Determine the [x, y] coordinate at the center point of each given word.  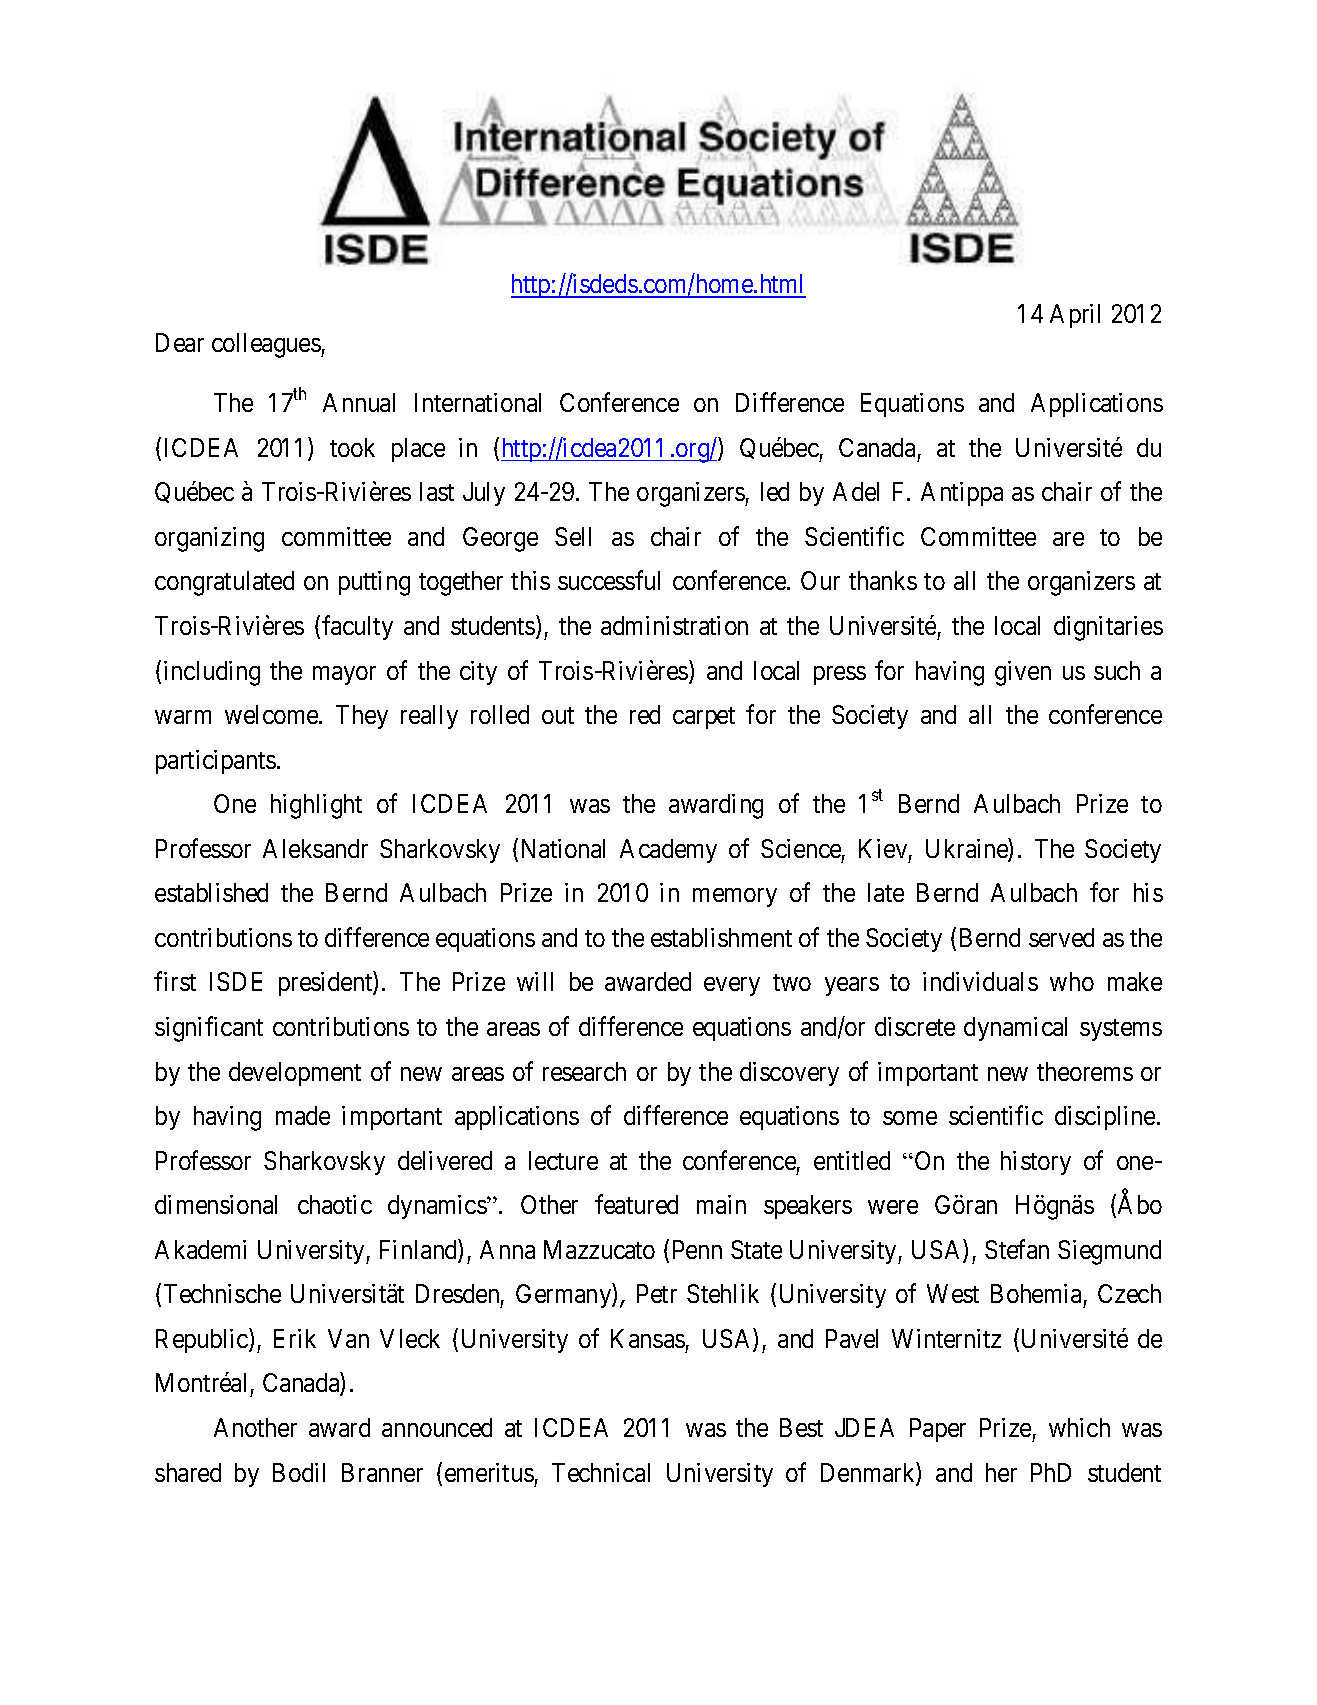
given [1023, 673]
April [1075, 316]
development [295, 1074]
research [584, 1071]
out [558, 715]
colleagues [267, 345]
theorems [1085, 1071]
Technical [601, 1472]
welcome [272, 714]
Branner [382, 1472]
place [418, 450]
